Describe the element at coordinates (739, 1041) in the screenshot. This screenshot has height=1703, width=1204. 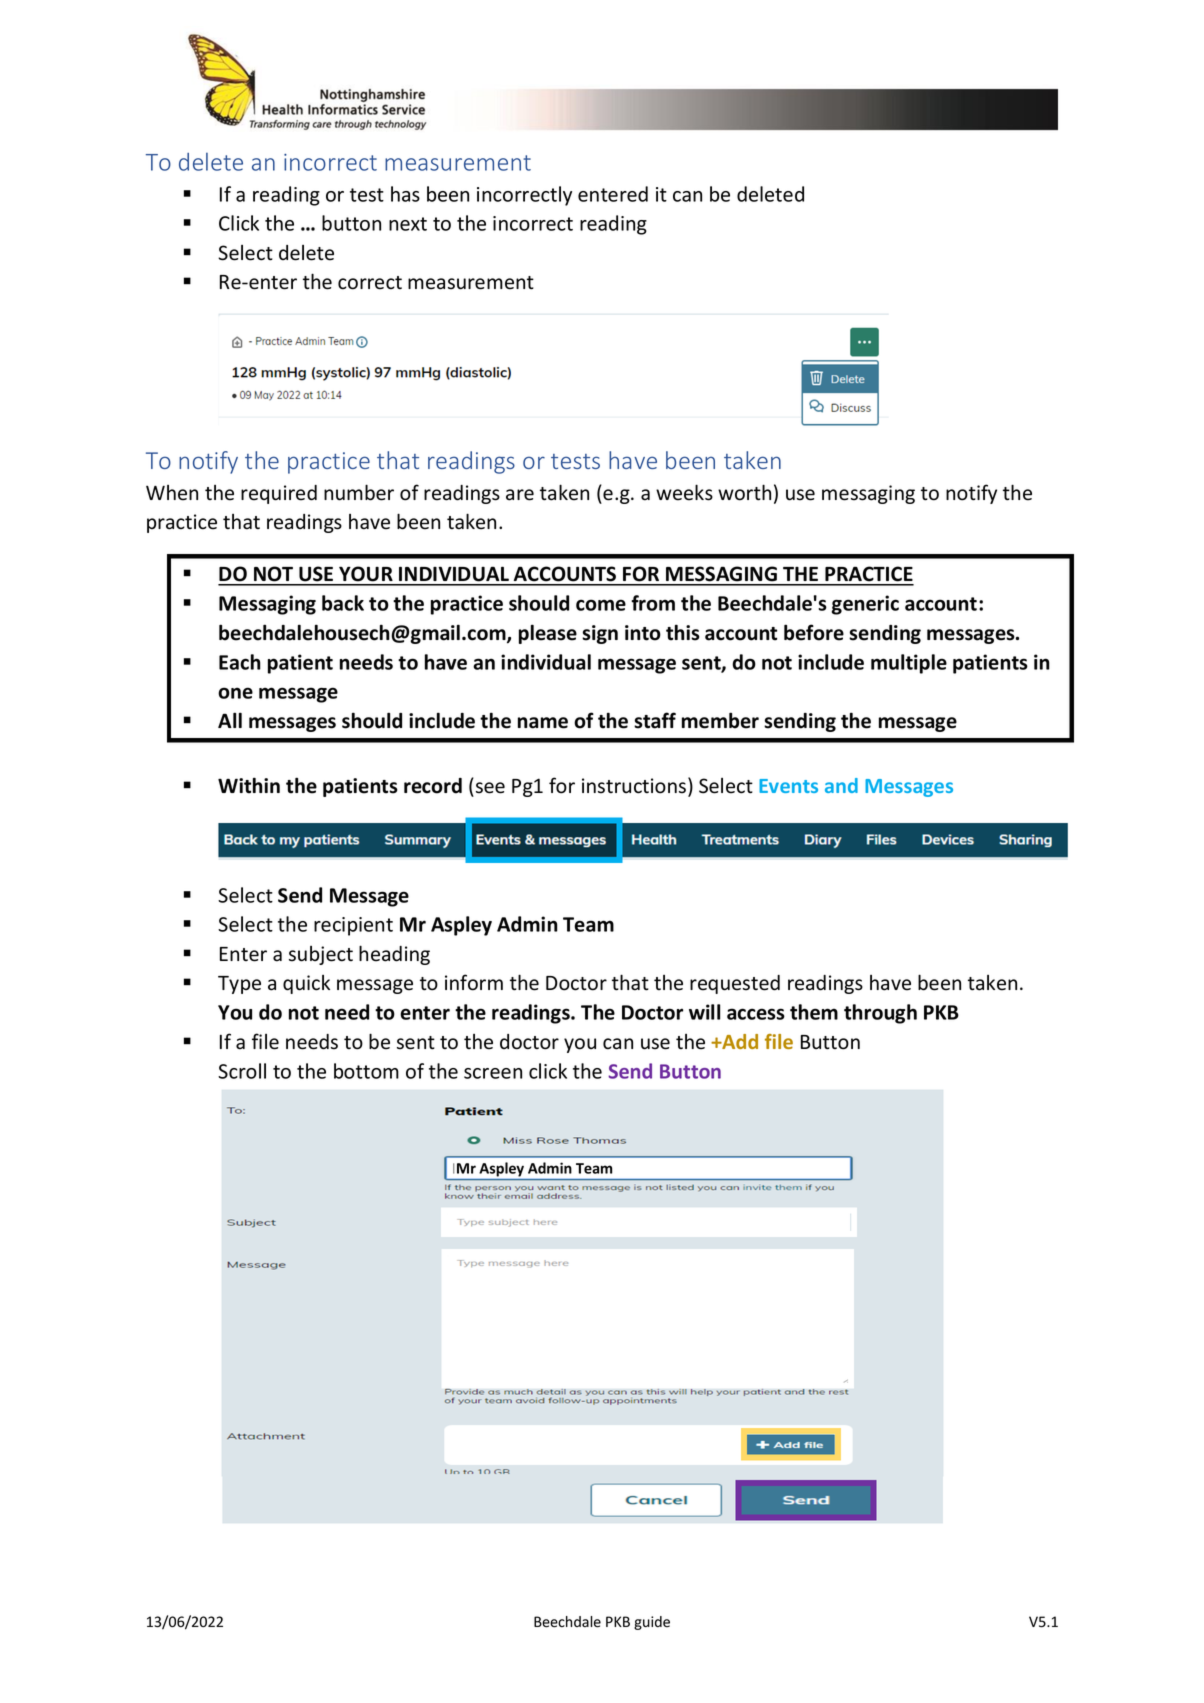
I see `Add` at that location.
